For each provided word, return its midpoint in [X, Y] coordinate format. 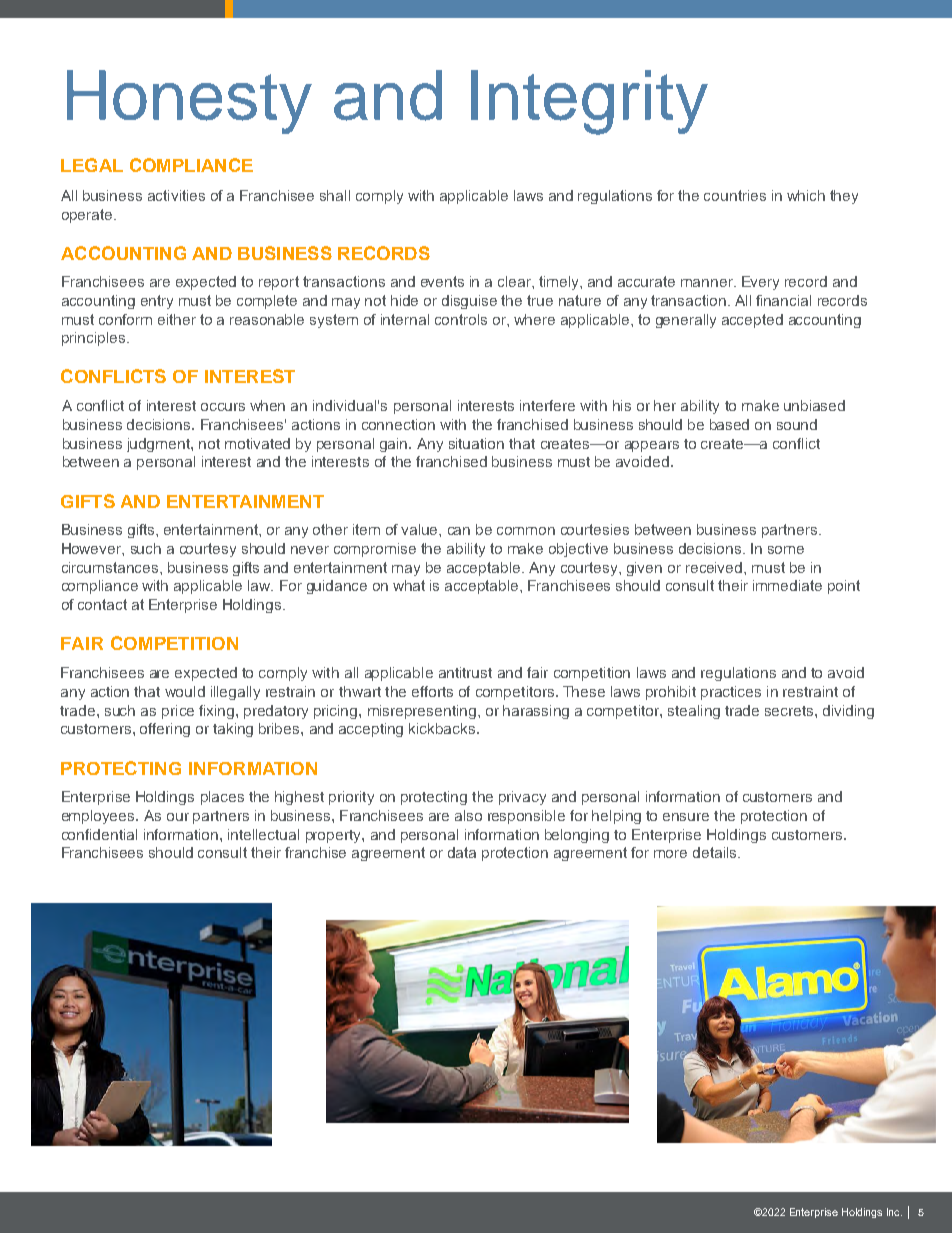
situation [476, 443]
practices [731, 693]
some [786, 550]
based [729, 424]
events [442, 281]
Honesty [189, 102]
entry [157, 302]
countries [735, 195]
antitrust [465, 672]
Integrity [589, 102]
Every [760, 283]
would [185, 691]
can [459, 531]
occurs [223, 407]
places [222, 798]
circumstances [111, 567]
